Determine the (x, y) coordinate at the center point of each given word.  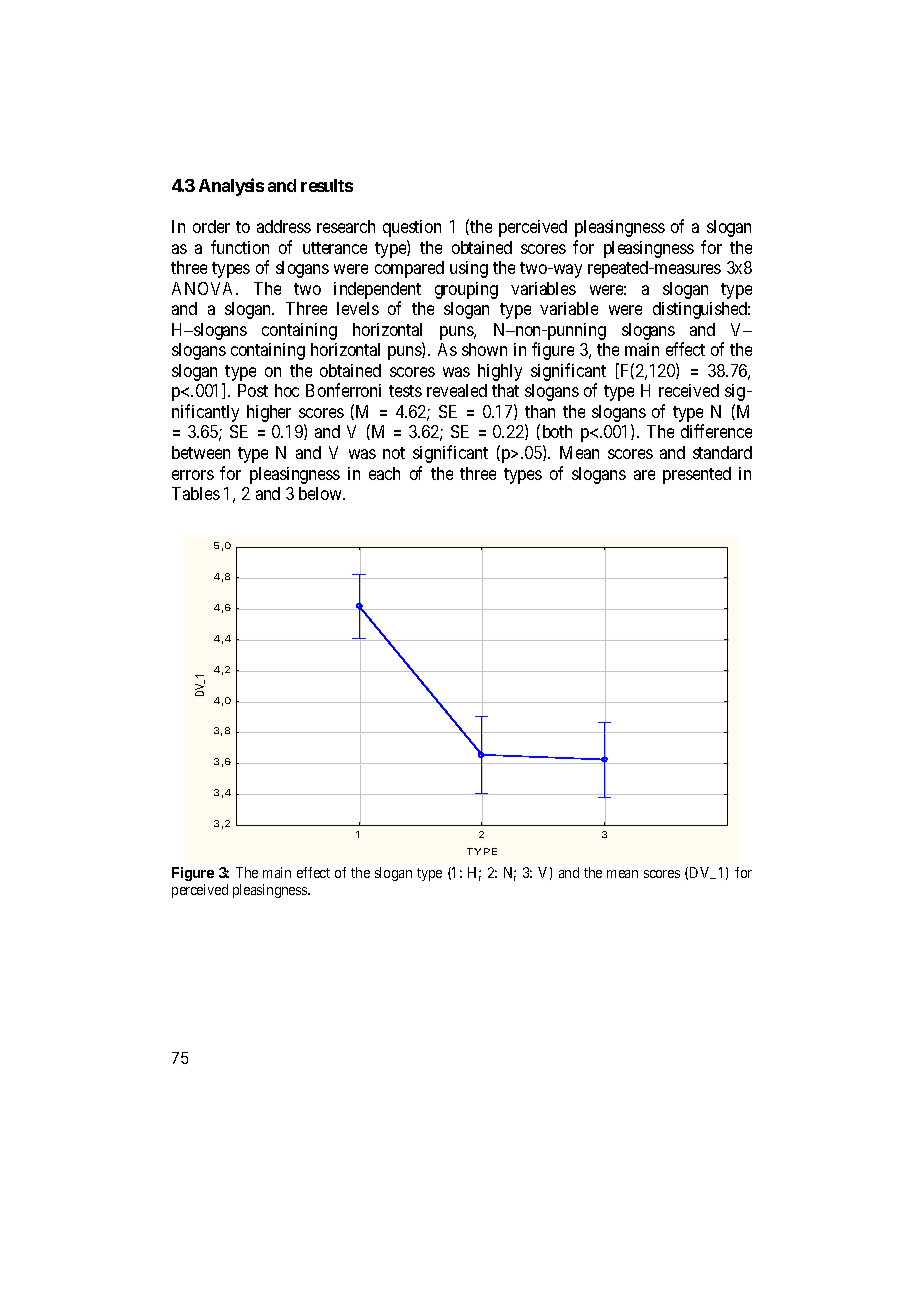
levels (358, 308)
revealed (457, 390)
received (689, 390)
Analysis (231, 187)
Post (253, 390)
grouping (466, 290)
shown (484, 349)
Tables (196, 493)
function (240, 247)
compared (409, 269)
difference (716, 431)
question (412, 228)
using (469, 269)
